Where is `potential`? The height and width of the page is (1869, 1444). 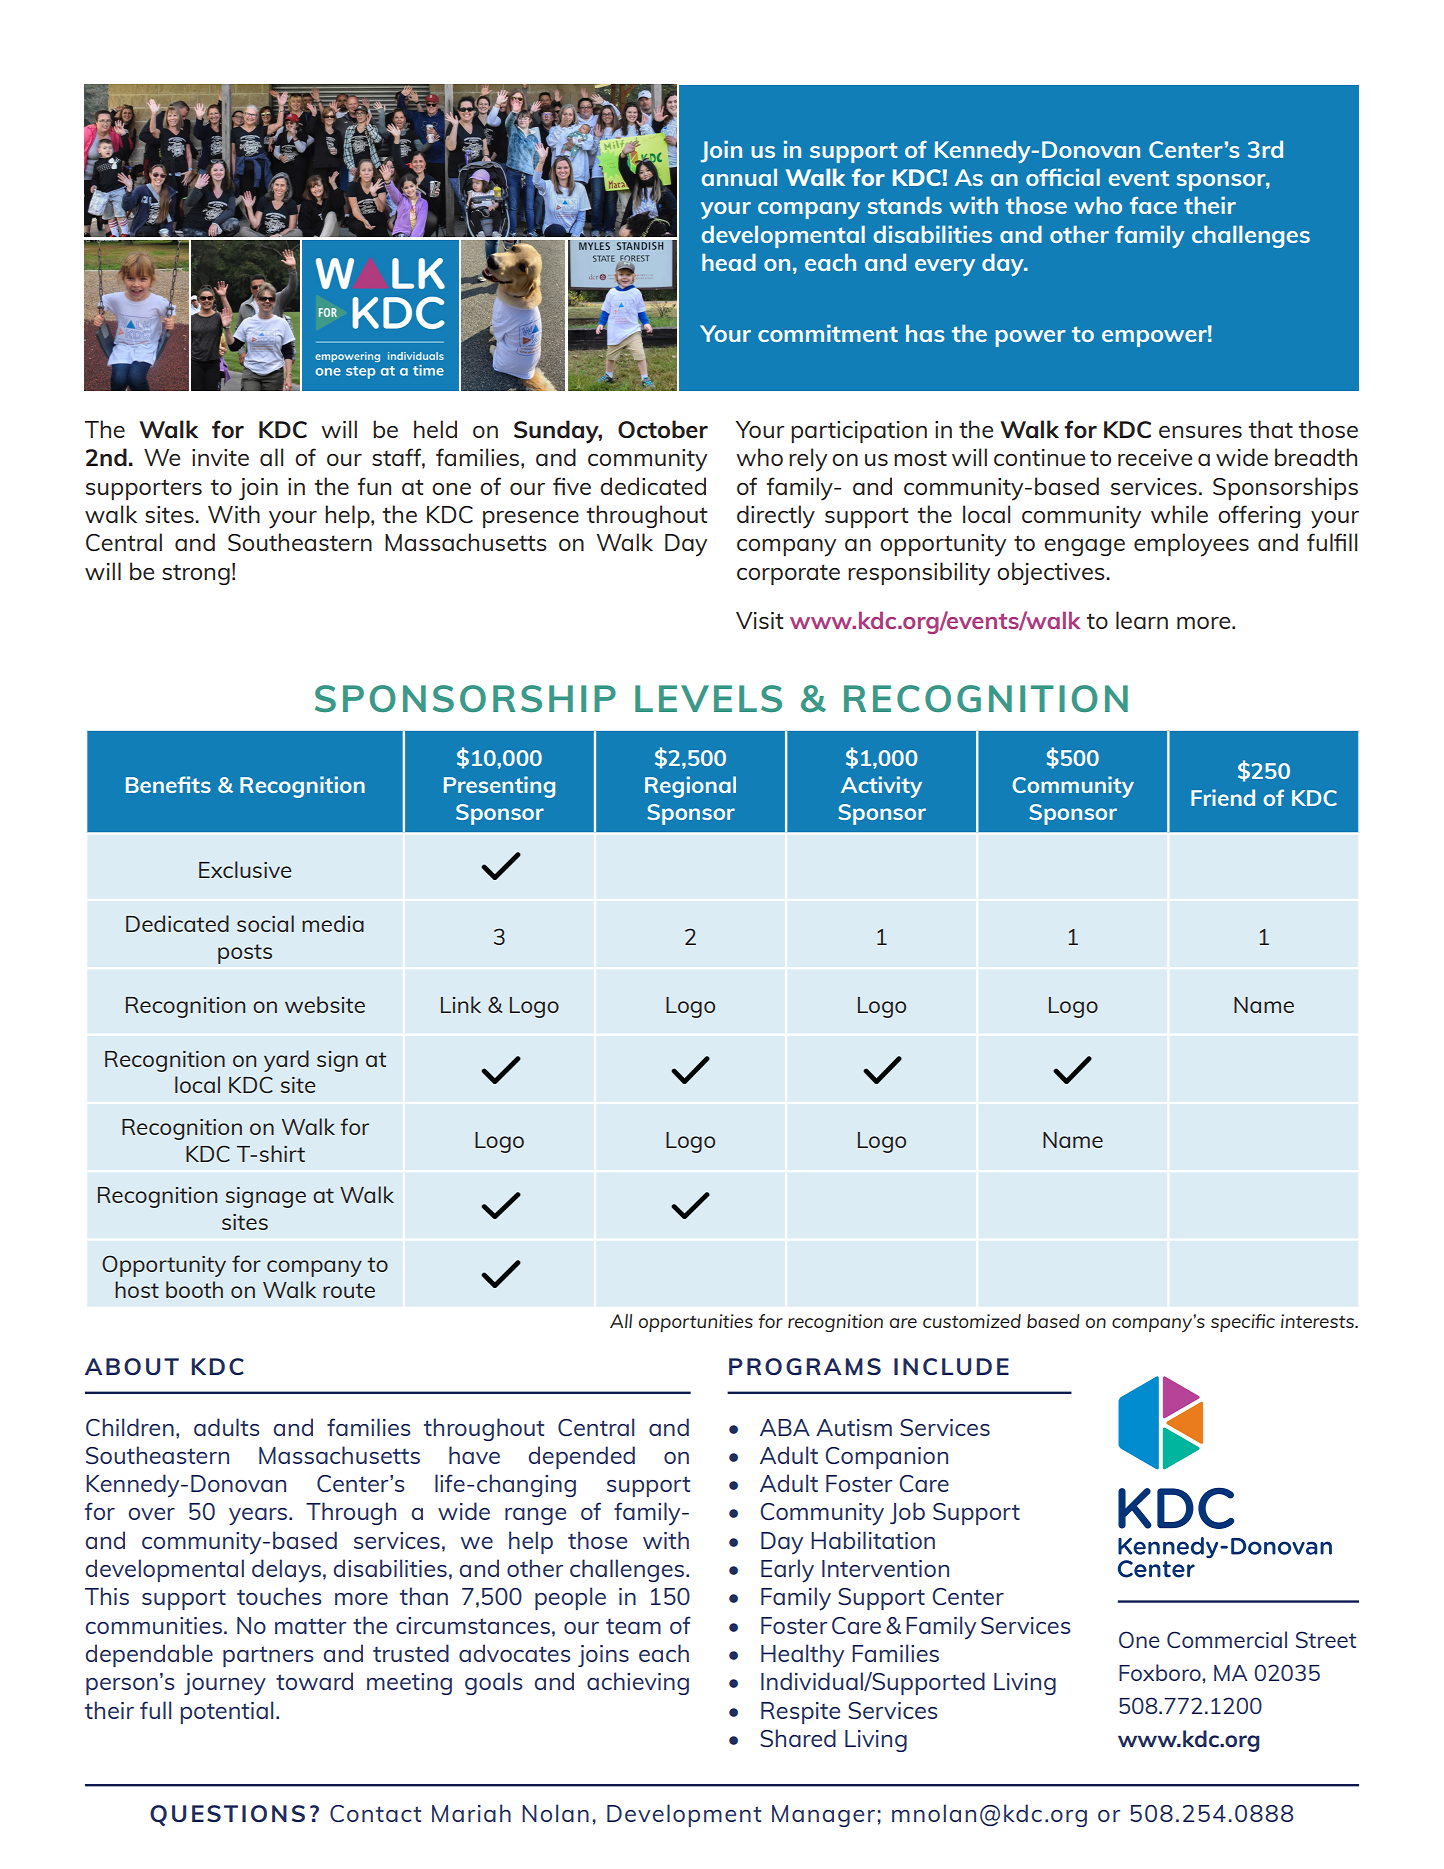 potential is located at coordinates (226, 1712).
